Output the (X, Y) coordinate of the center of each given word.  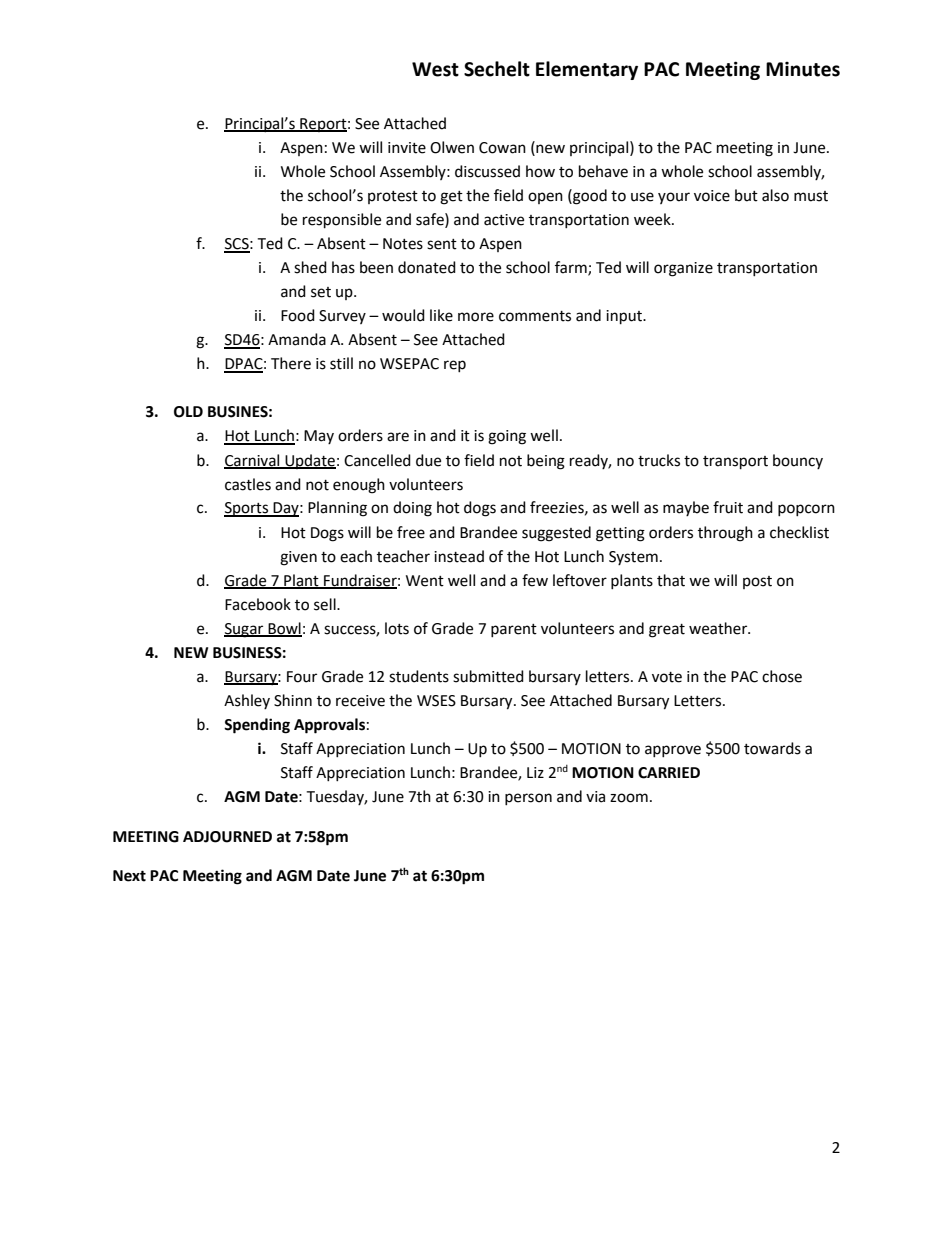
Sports (247, 509)
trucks (659, 460)
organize (683, 269)
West (435, 69)
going (507, 437)
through (725, 534)
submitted (488, 676)
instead (459, 556)
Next (129, 876)
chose (782, 676)
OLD (188, 412)
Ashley (247, 701)
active (504, 220)
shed (310, 267)
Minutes (803, 69)
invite (407, 148)
